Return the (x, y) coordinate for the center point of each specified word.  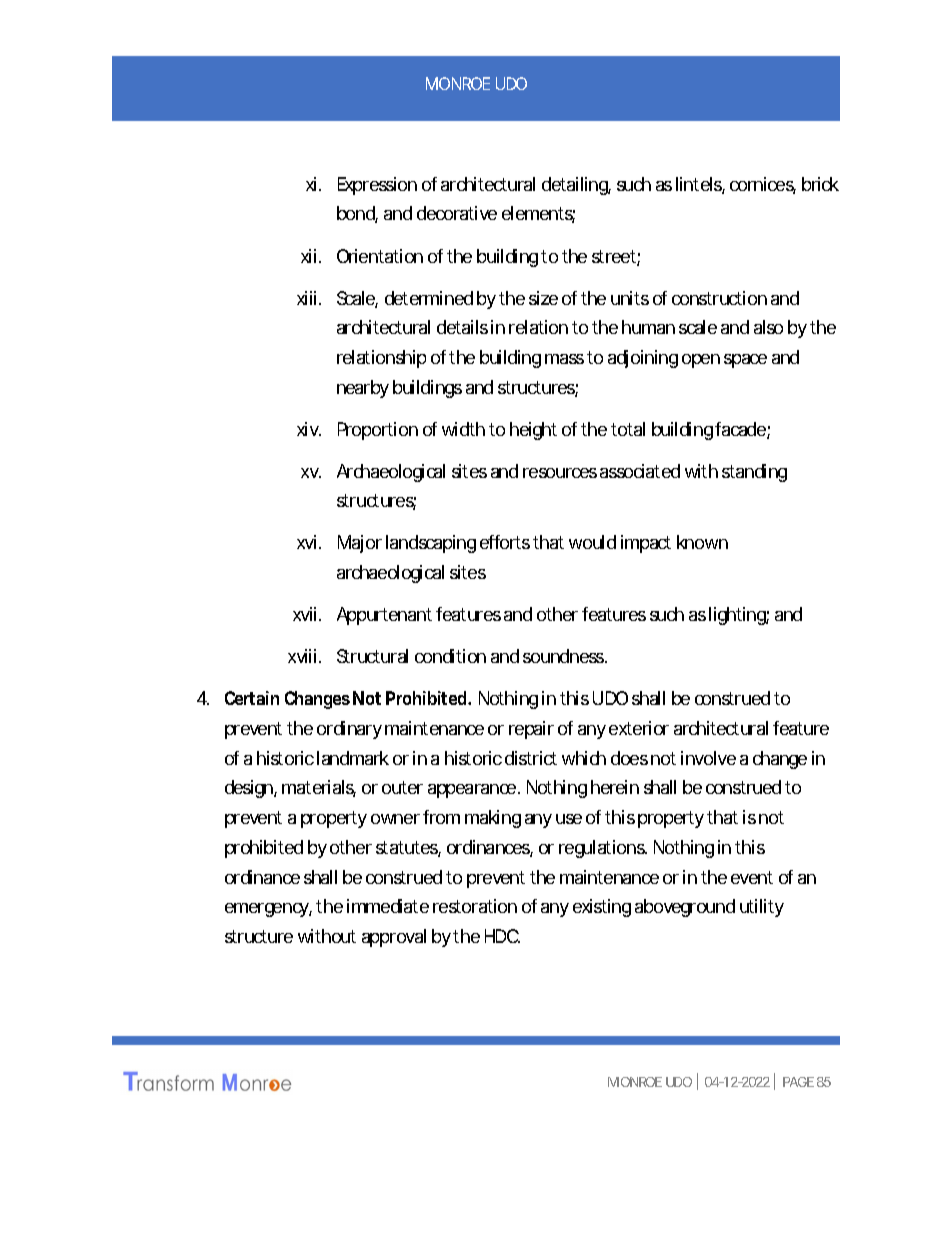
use (569, 819)
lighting (739, 616)
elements (538, 214)
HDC (502, 936)
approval (394, 938)
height (533, 431)
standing (754, 473)
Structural (372, 656)
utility (762, 908)
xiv (309, 429)
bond (357, 214)
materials (319, 788)
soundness (565, 656)
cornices (763, 185)
